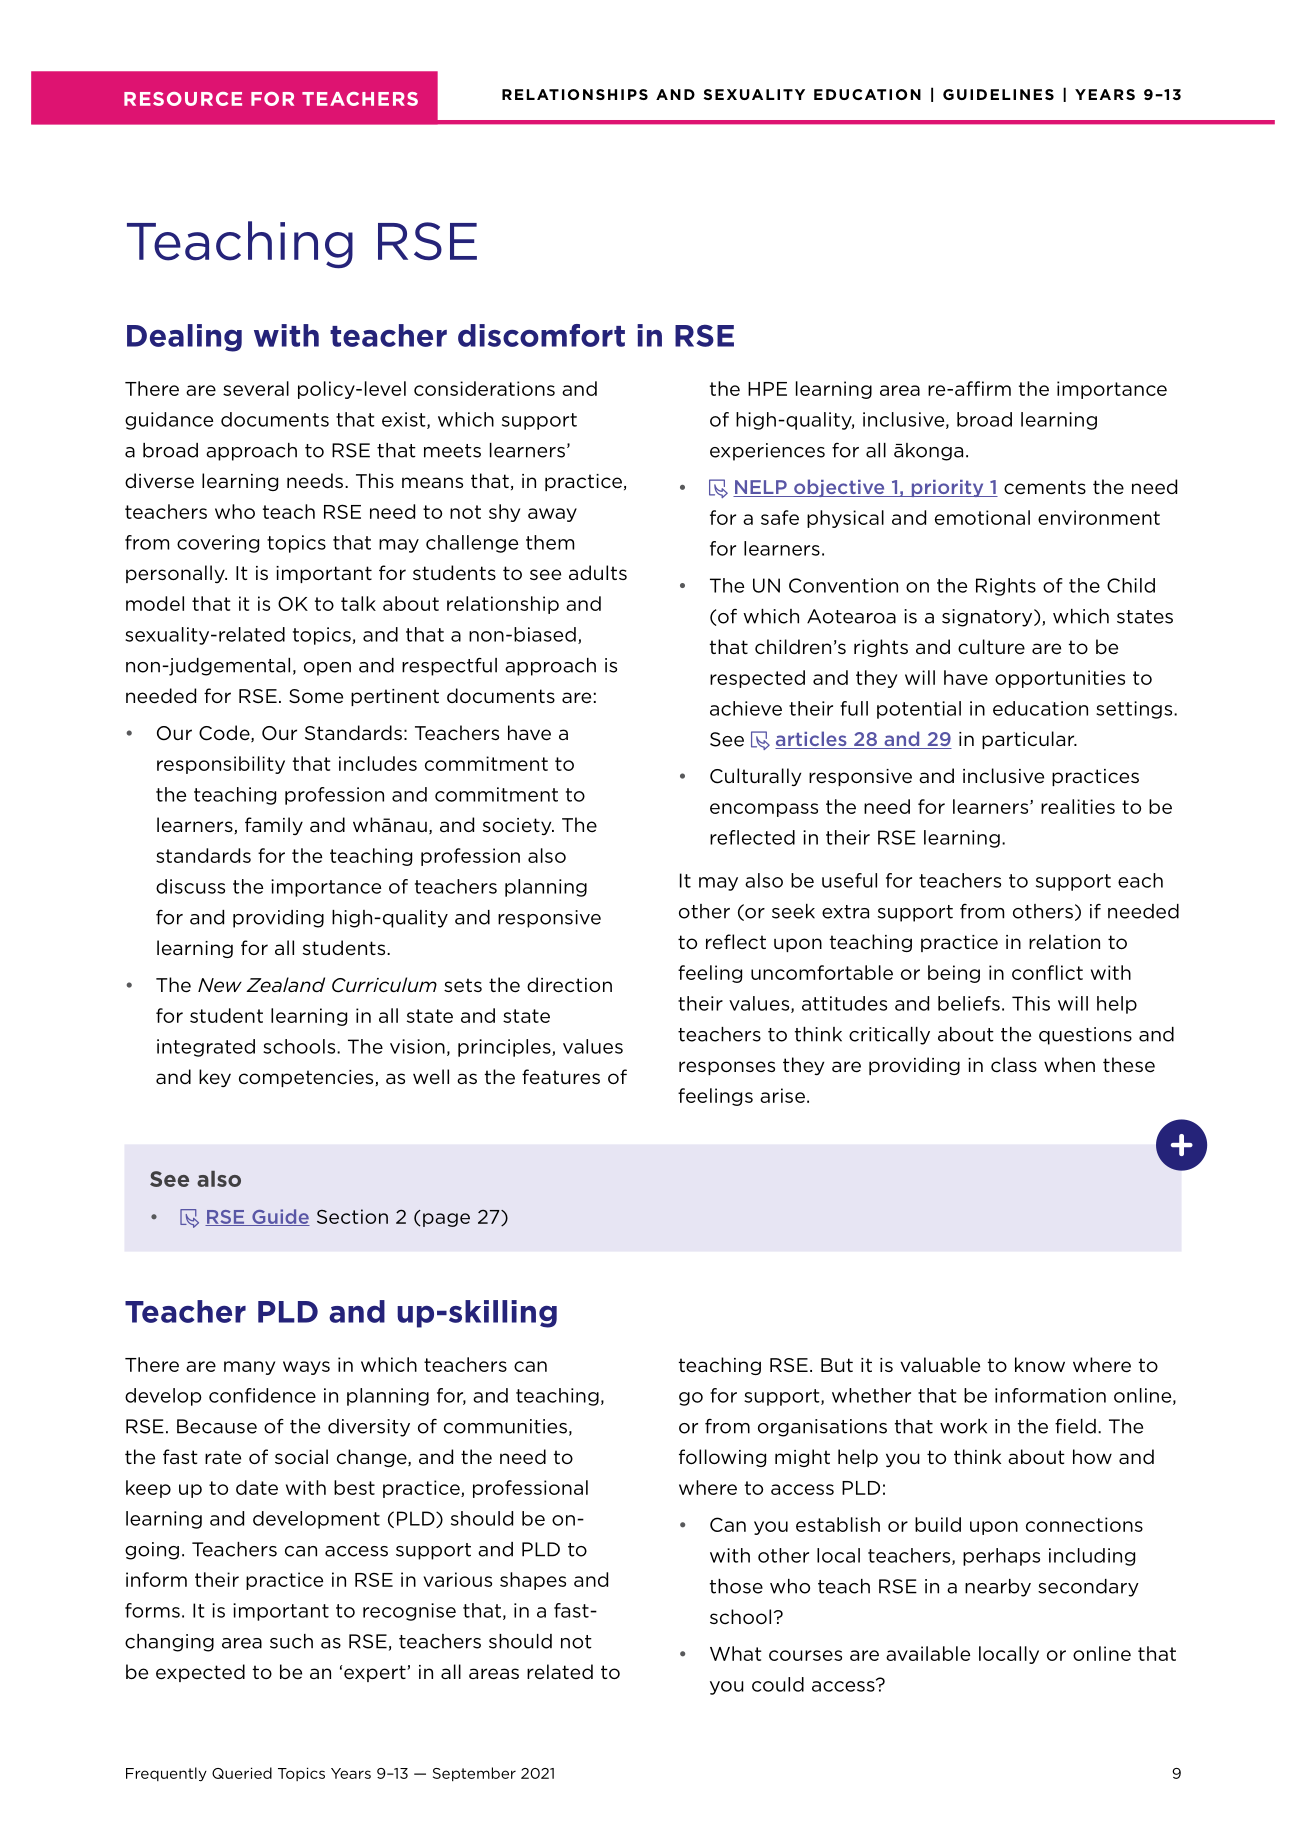 The height and width of the screenshot is (1847, 1306). Describe the element at coordinates (569, 985) in the screenshot. I see `direction` at that location.
